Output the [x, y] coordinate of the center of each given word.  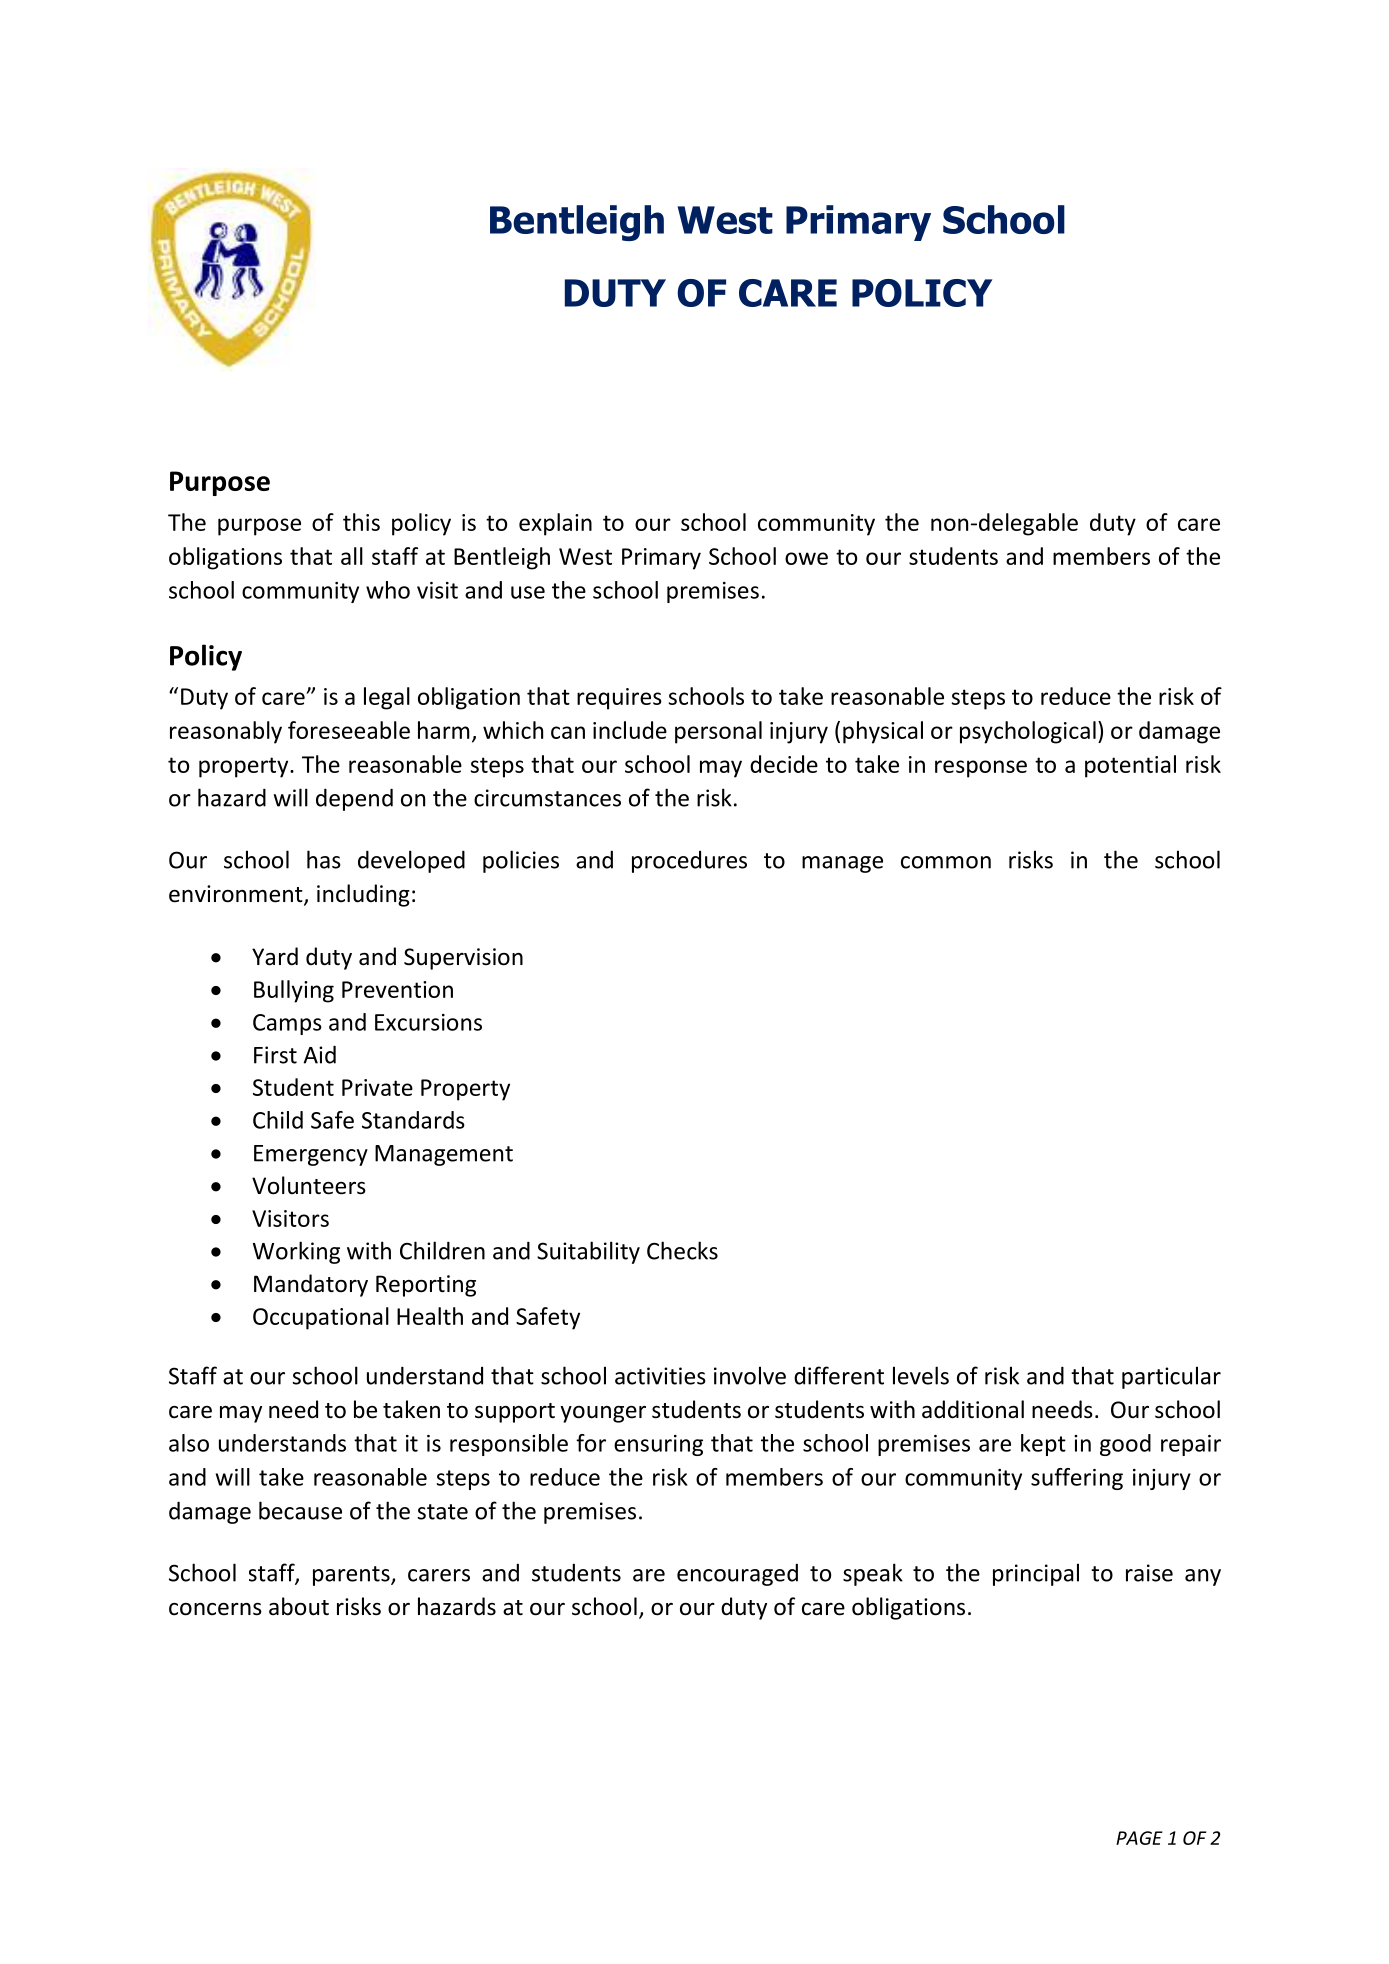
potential [1130, 766]
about [299, 1606]
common [946, 862]
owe [806, 558]
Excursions [428, 1022]
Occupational [321, 1318]
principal [1036, 1574]
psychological [1028, 732]
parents [352, 1576]
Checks [682, 1250]
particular [1171, 1377]
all [352, 556]
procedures [689, 862]
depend [354, 799]
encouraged [737, 1575]
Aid [319, 1054]
